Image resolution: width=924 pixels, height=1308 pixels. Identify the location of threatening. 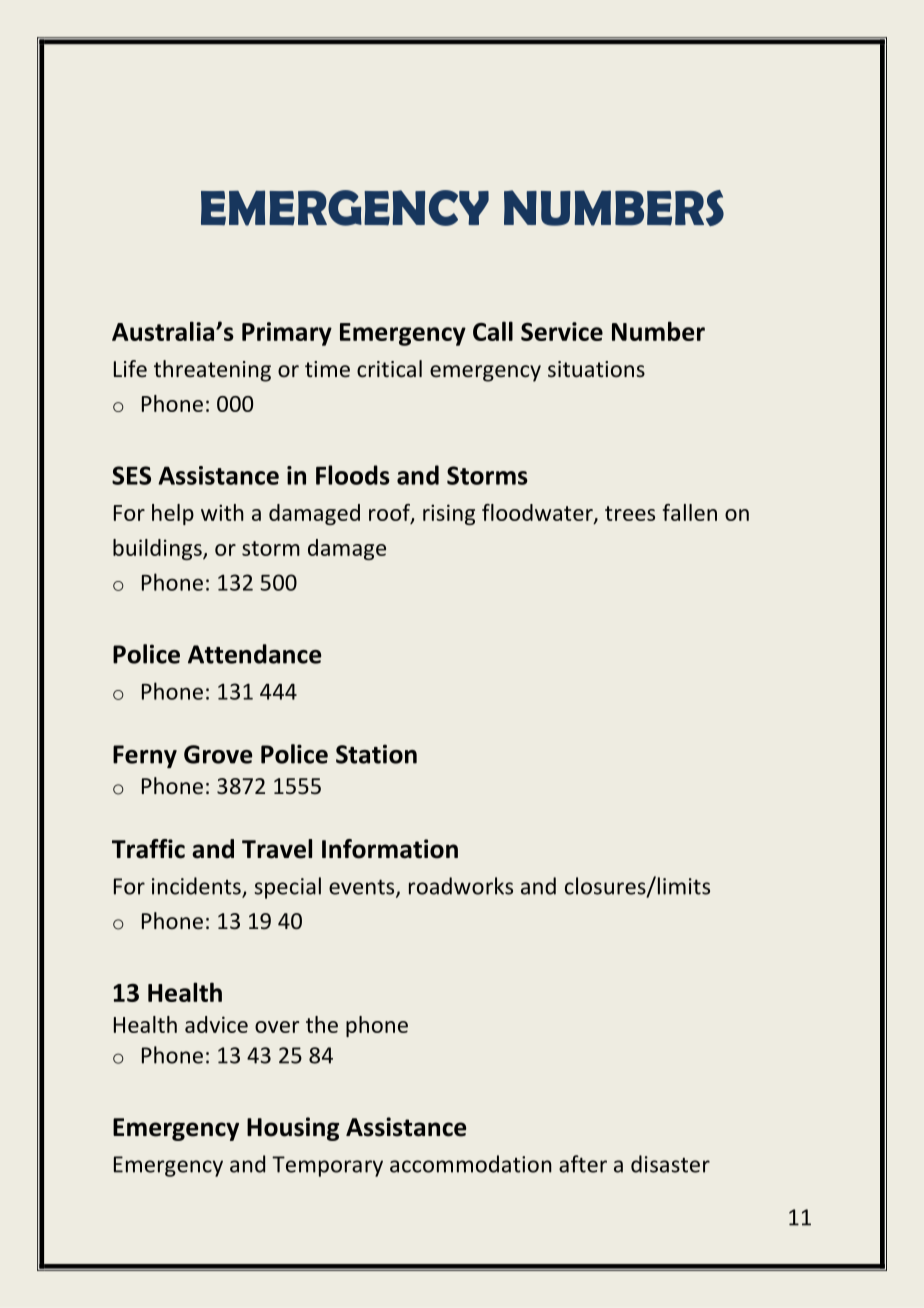
(212, 371).
